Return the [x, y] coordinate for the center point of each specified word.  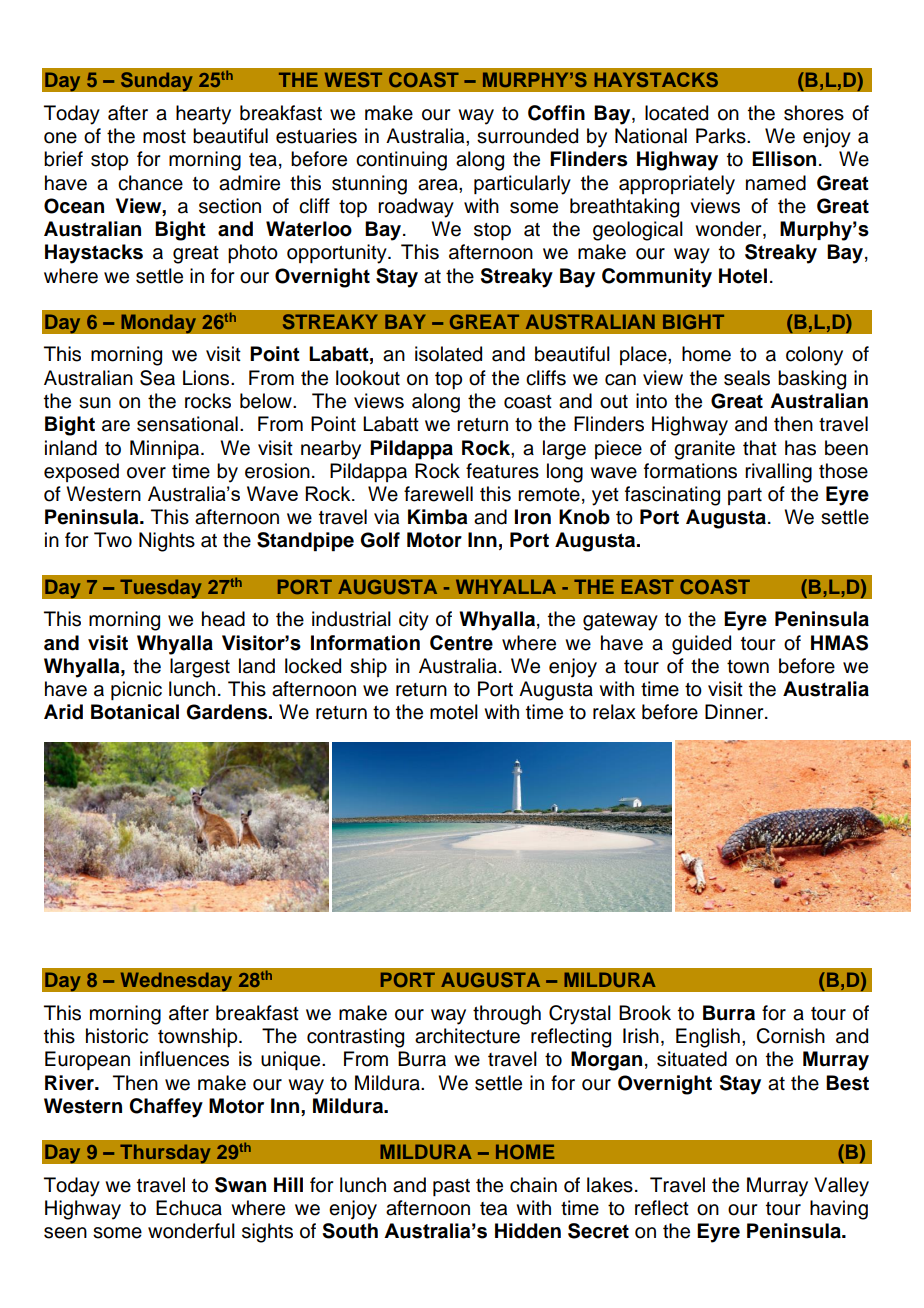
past [451, 1187]
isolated [448, 354]
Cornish [790, 1036]
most [164, 137]
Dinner [735, 712]
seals [747, 378]
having [839, 1210]
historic [117, 1036]
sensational [187, 424]
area [439, 185]
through [507, 1015]
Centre [461, 643]
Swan [240, 1185]
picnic [136, 690]
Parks [722, 136]
